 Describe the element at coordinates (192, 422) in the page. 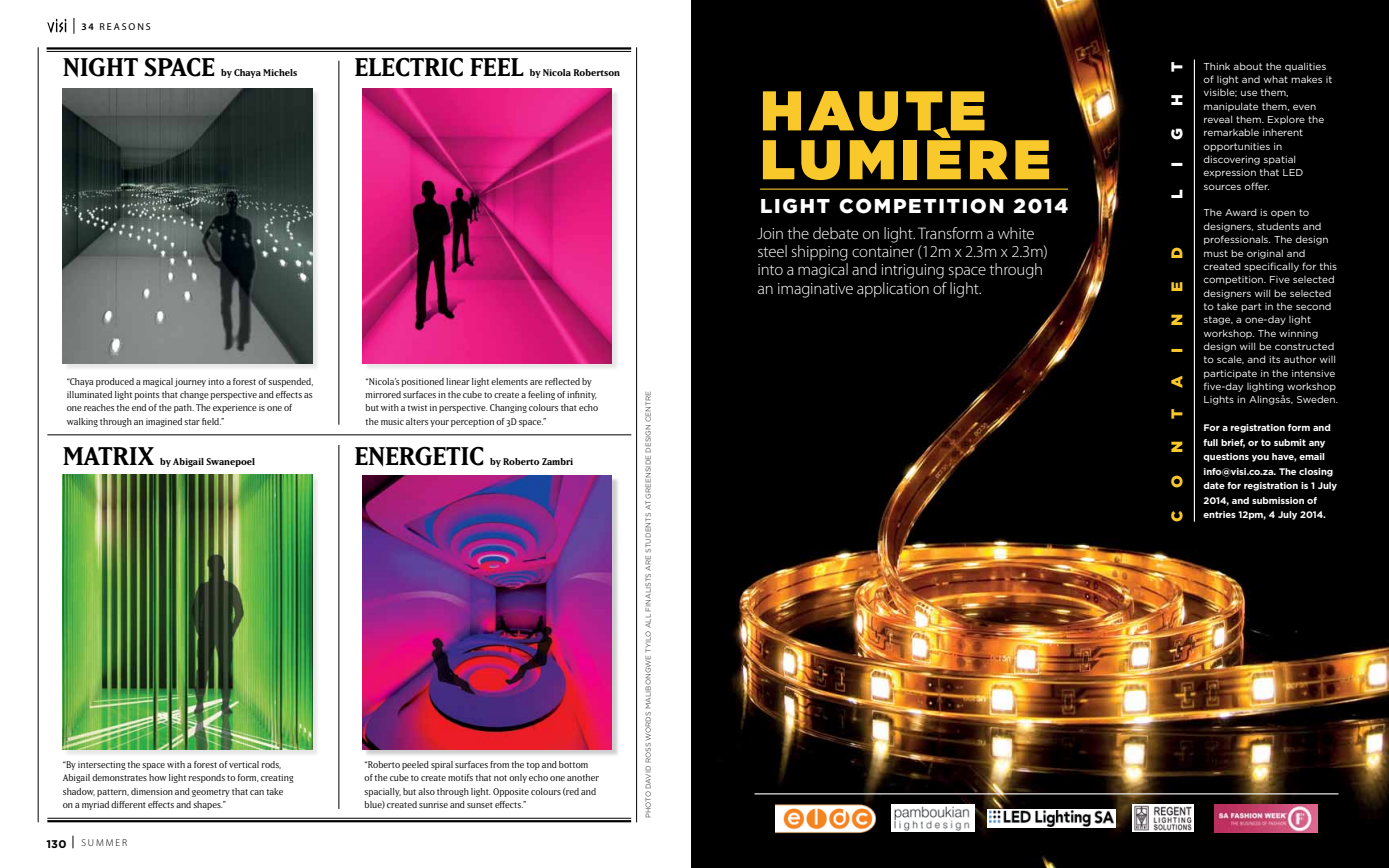

I see `star` at that location.
